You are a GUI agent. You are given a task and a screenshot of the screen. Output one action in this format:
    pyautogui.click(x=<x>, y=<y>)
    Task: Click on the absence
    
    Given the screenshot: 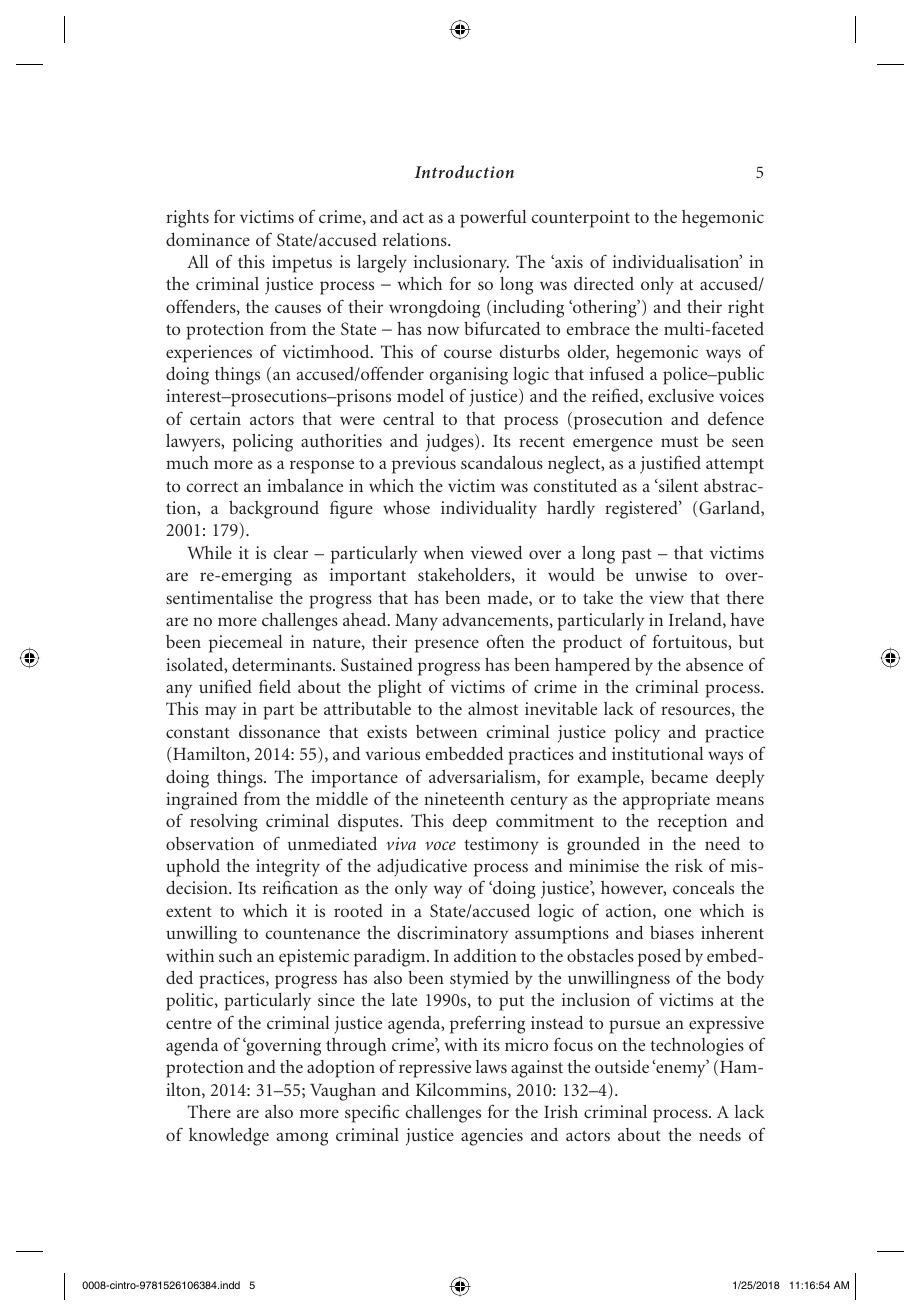 What is the action you would take?
    pyautogui.click(x=714, y=664)
